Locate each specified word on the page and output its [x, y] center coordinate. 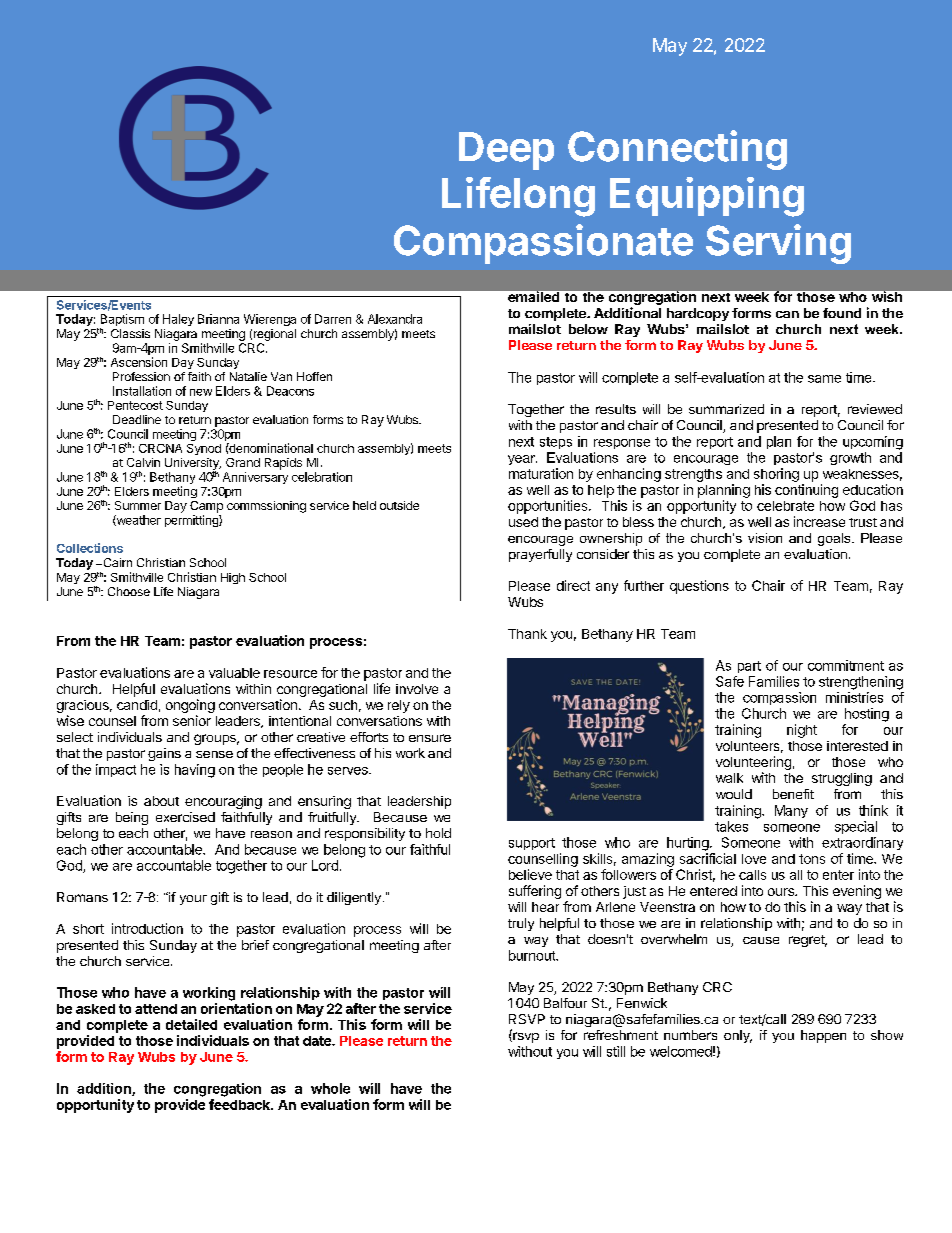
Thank [527, 634]
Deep [506, 151]
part [749, 667]
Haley [178, 320]
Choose [129, 591]
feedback [240, 1104]
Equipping [707, 197]
